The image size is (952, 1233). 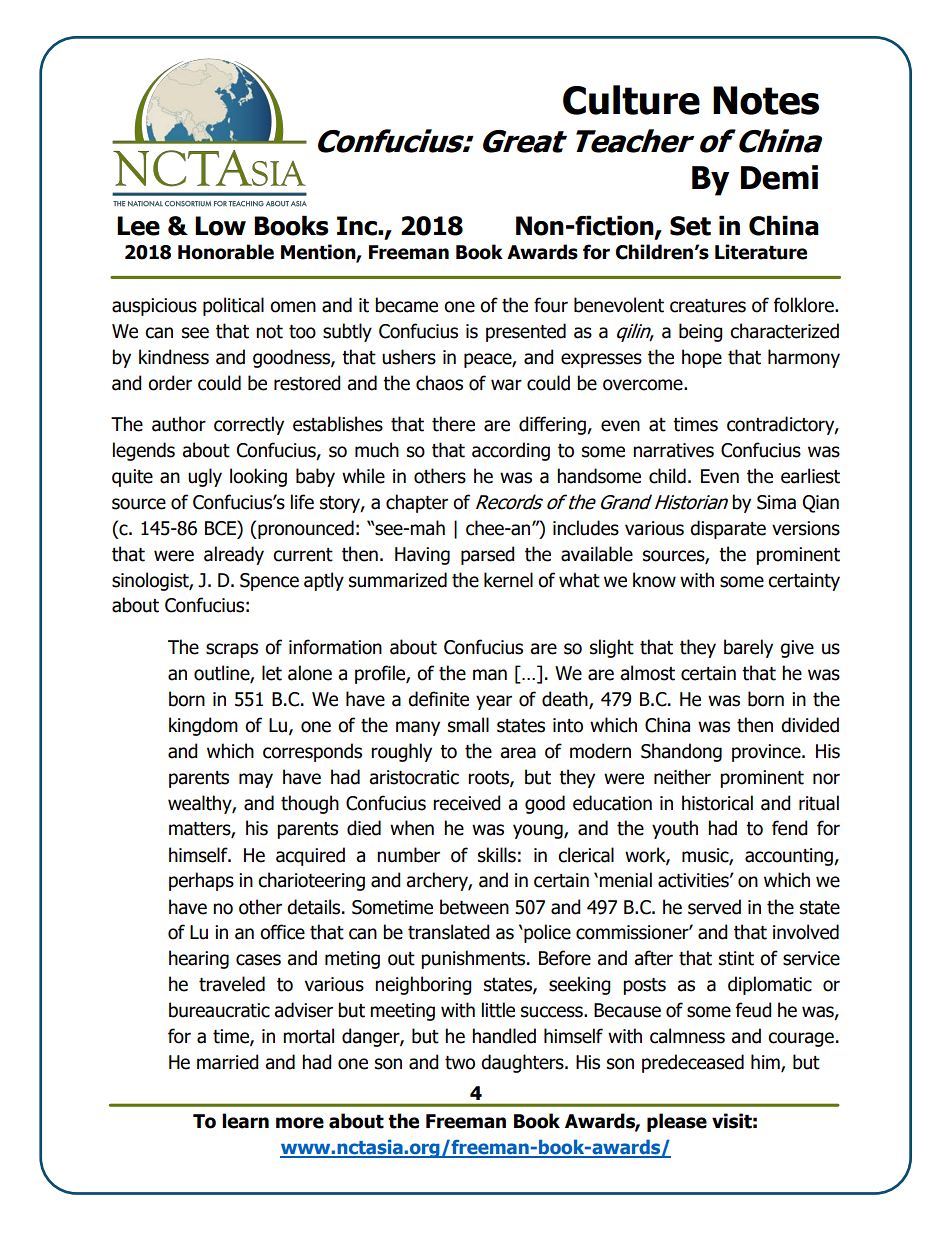 I want to click on Culture, so click(x=631, y=100).
